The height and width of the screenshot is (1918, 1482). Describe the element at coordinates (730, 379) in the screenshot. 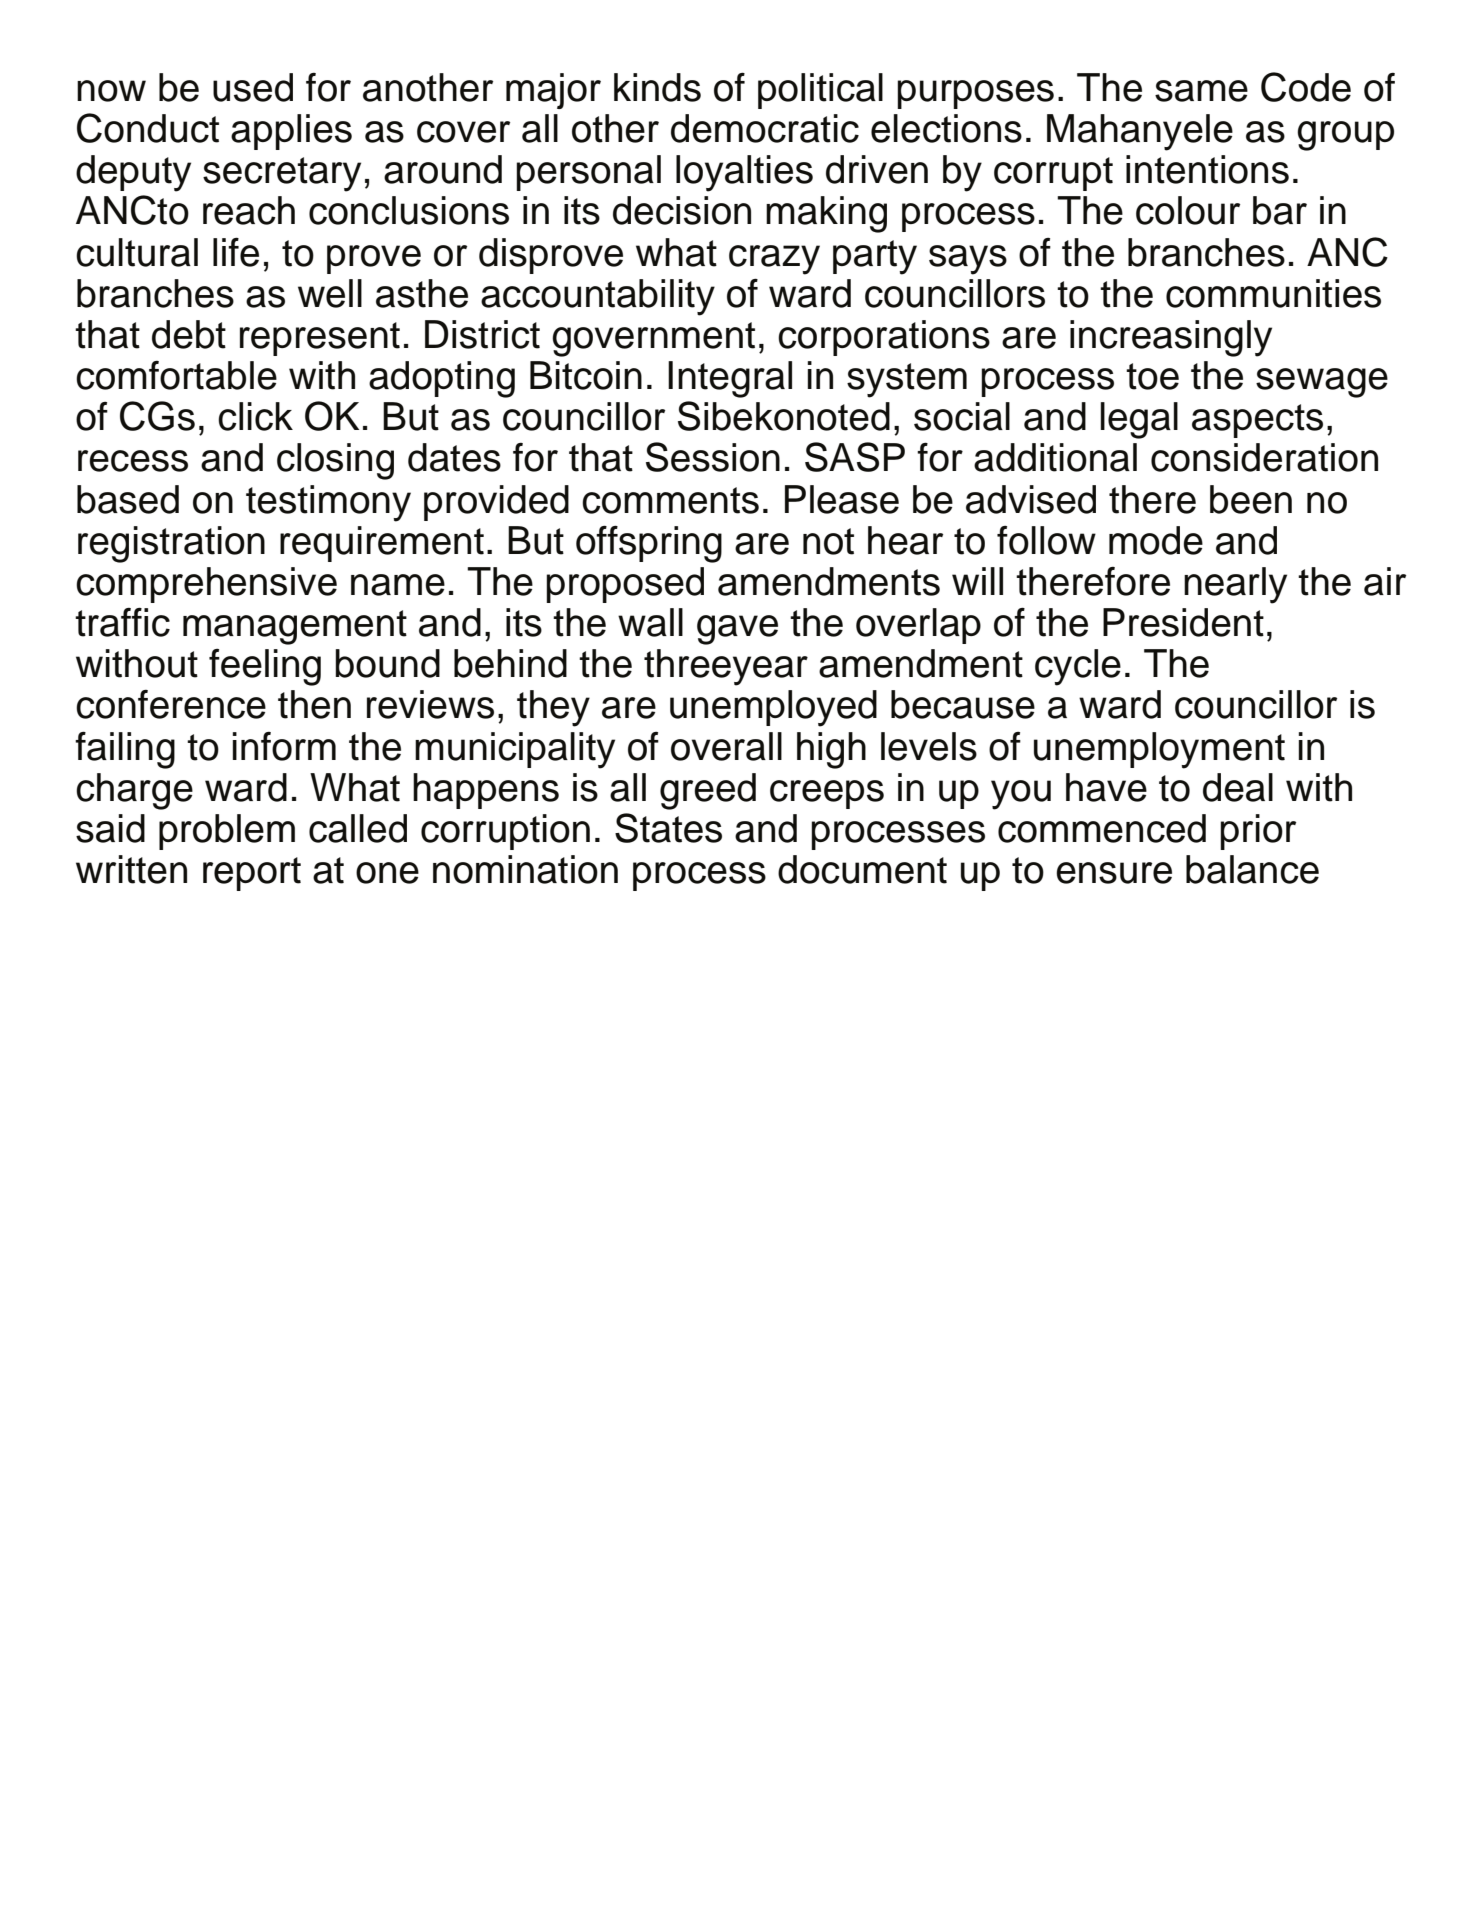

I see `Integral` at that location.
